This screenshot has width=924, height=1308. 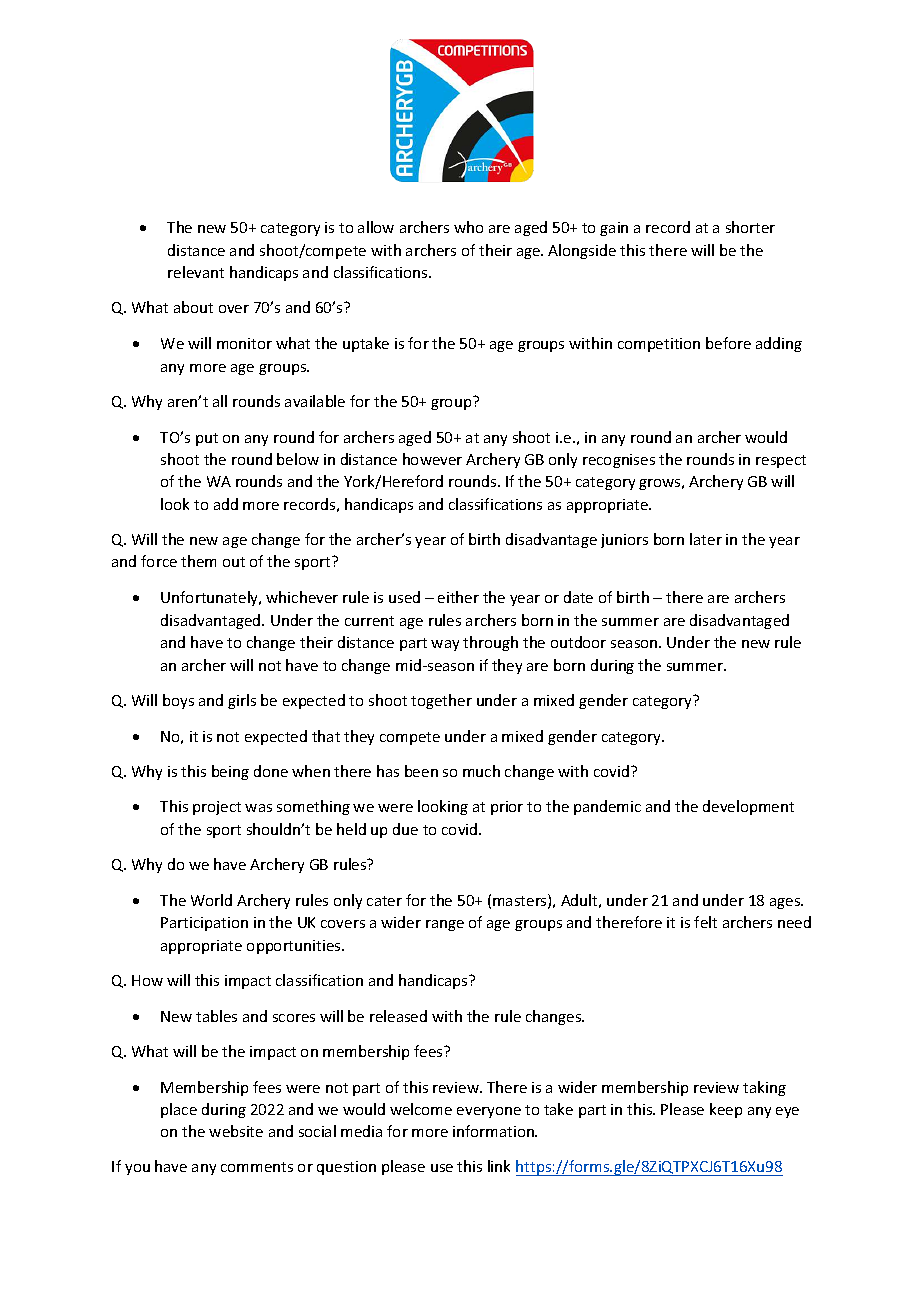 I want to click on website, so click(x=236, y=1131).
